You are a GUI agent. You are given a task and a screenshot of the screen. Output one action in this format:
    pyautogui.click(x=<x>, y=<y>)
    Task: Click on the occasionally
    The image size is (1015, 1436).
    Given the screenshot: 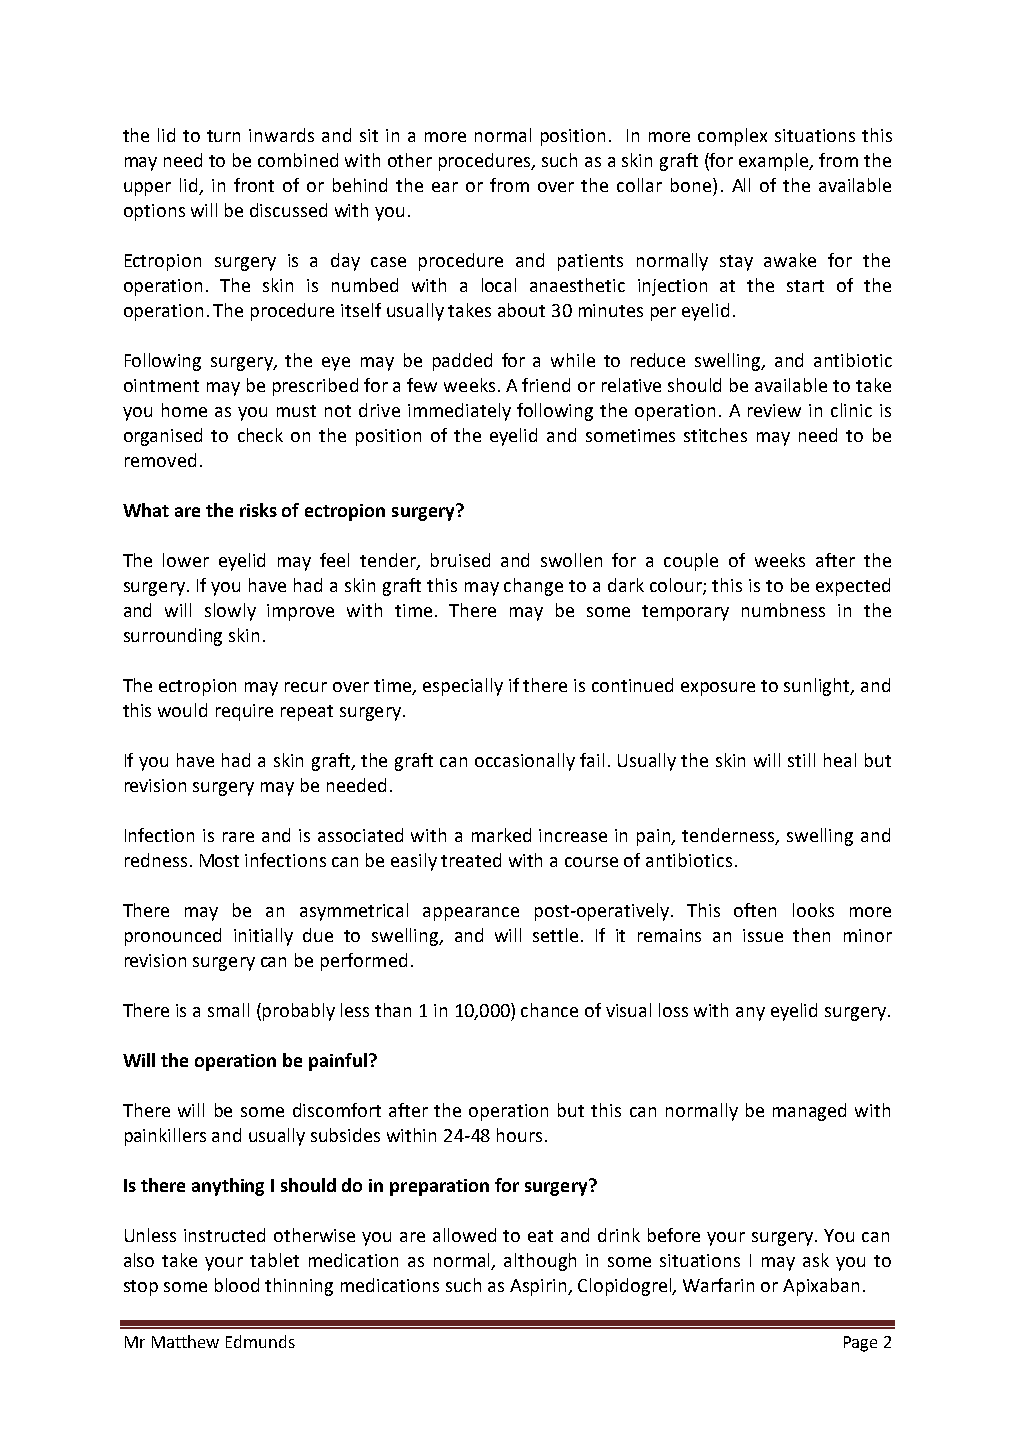 What is the action you would take?
    pyautogui.click(x=525, y=762)
